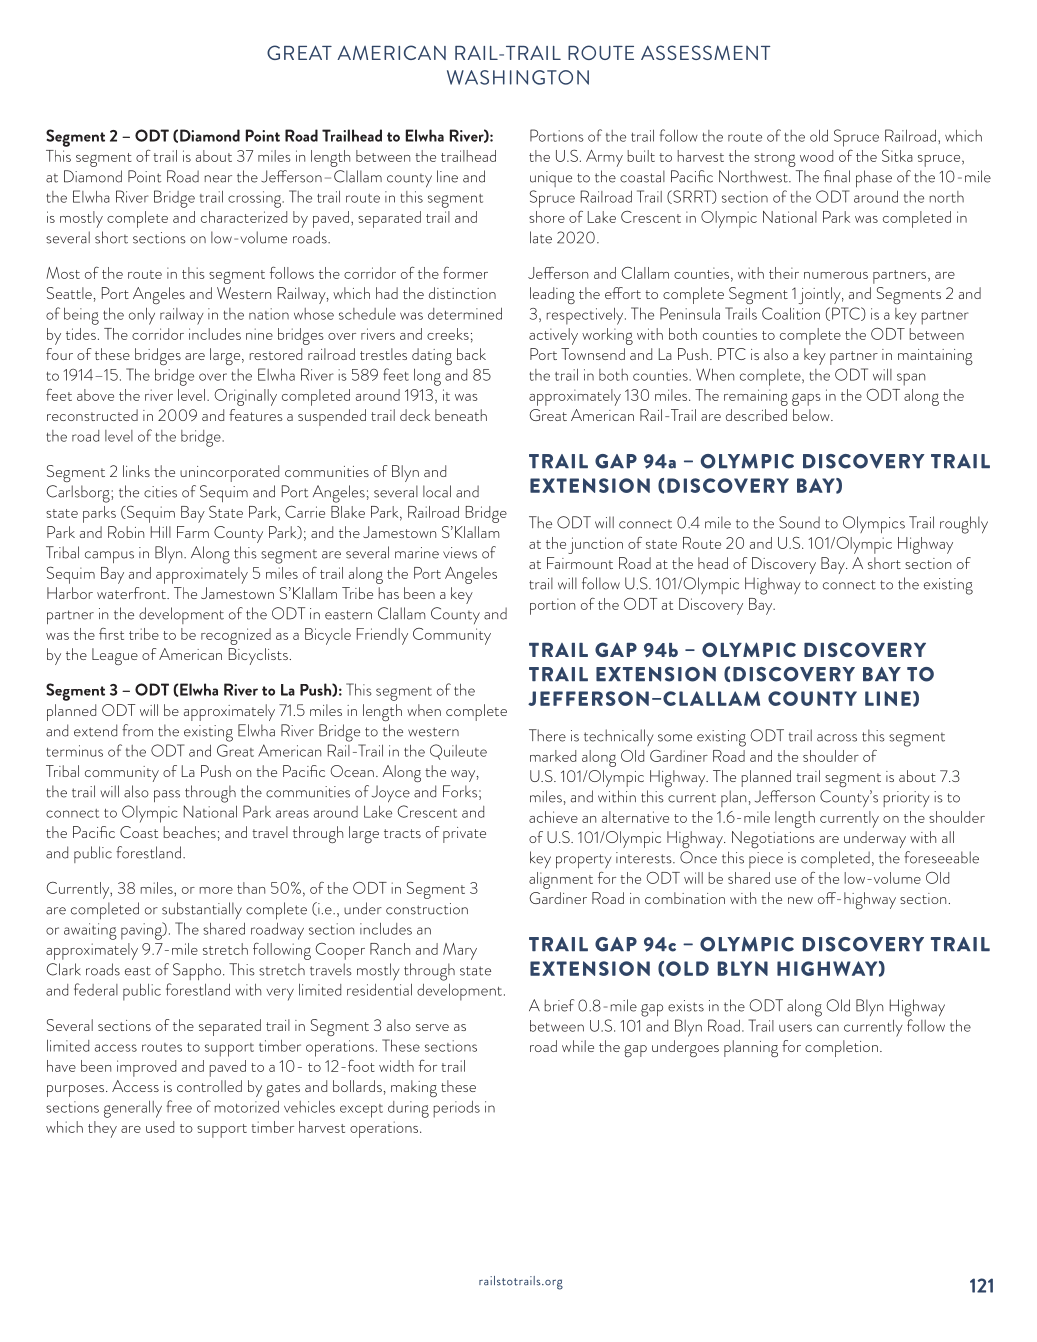 Image resolution: width=1037 pixels, height=1342 pixels. What do you see at coordinates (464, 835) in the document?
I see `private` at bounding box center [464, 835].
